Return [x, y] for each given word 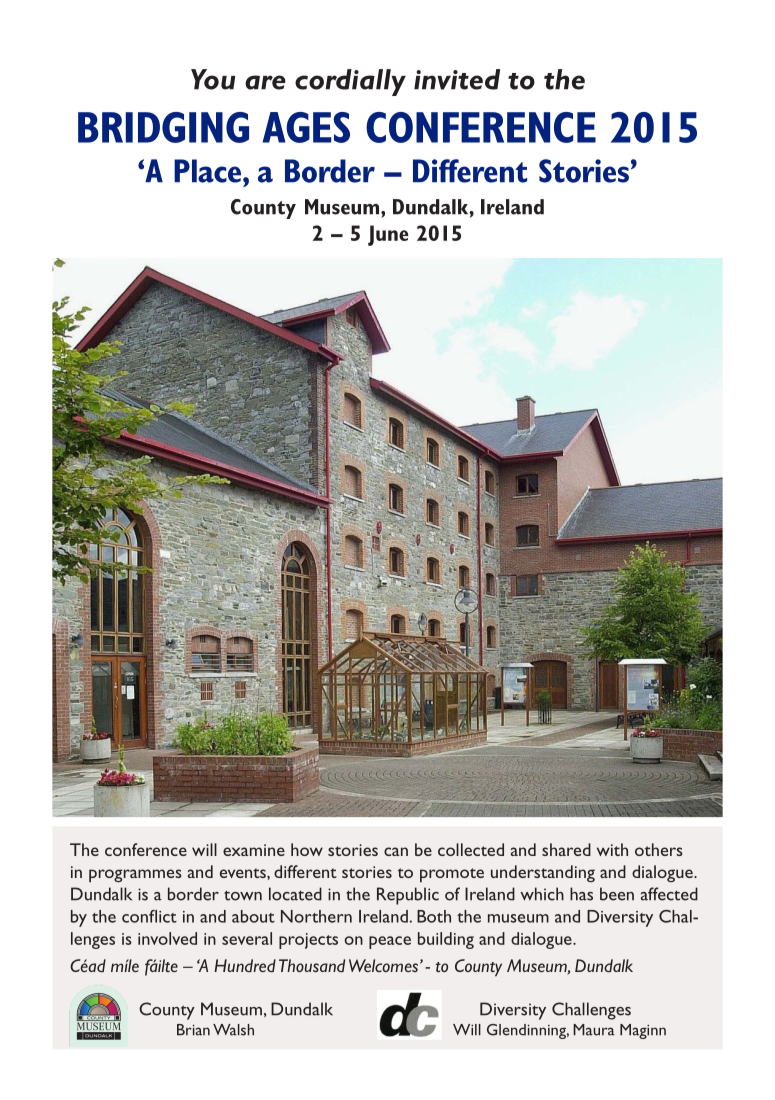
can [396, 851]
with [612, 849]
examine [254, 850]
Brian [193, 1030]
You [213, 79]
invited [457, 79]
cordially [350, 82]
